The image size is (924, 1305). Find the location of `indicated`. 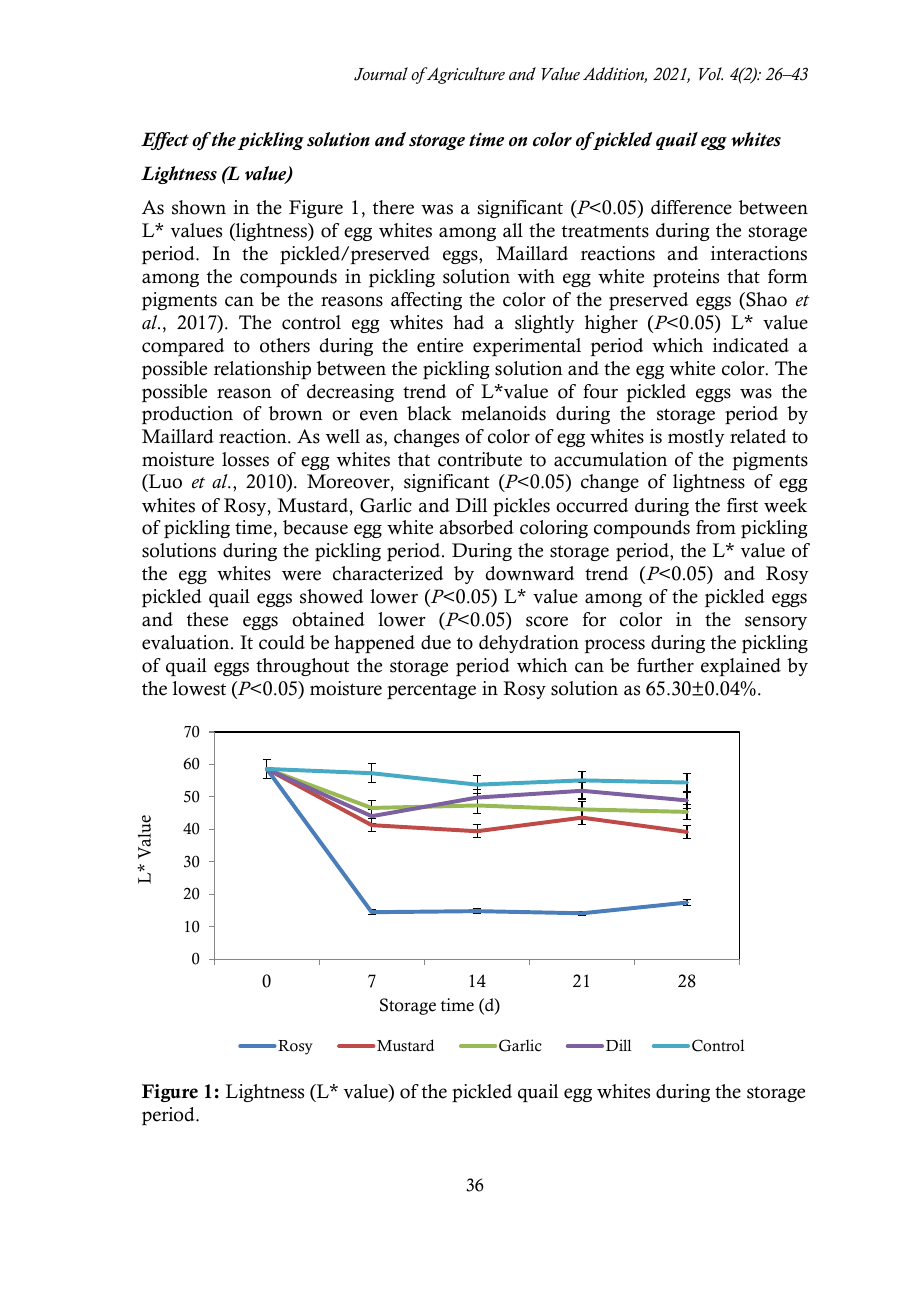

indicated is located at coordinates (751, 345).
